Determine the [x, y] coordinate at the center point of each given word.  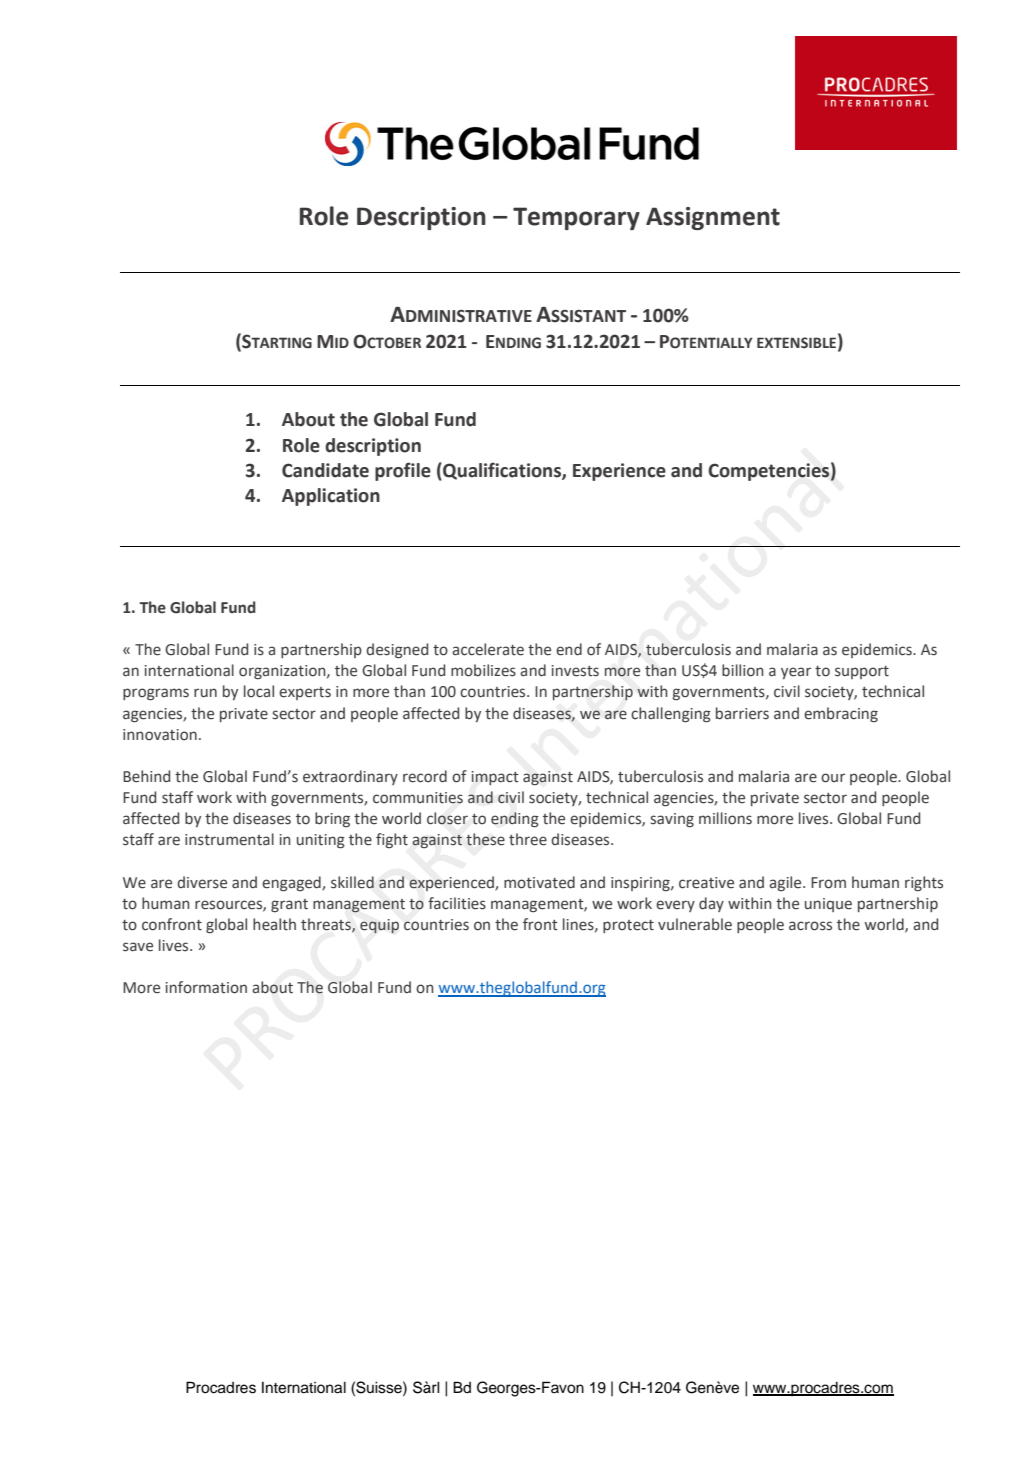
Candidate [325, 470]
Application [331, 497]
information [206, 987]
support [862, 672]
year [796, 673]
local [259, 691]
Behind [146, 776]
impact [495, 778]
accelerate [488, 649]
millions [725, 818]
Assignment [713, 218]
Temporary [576, 218]
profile [403, 471]
